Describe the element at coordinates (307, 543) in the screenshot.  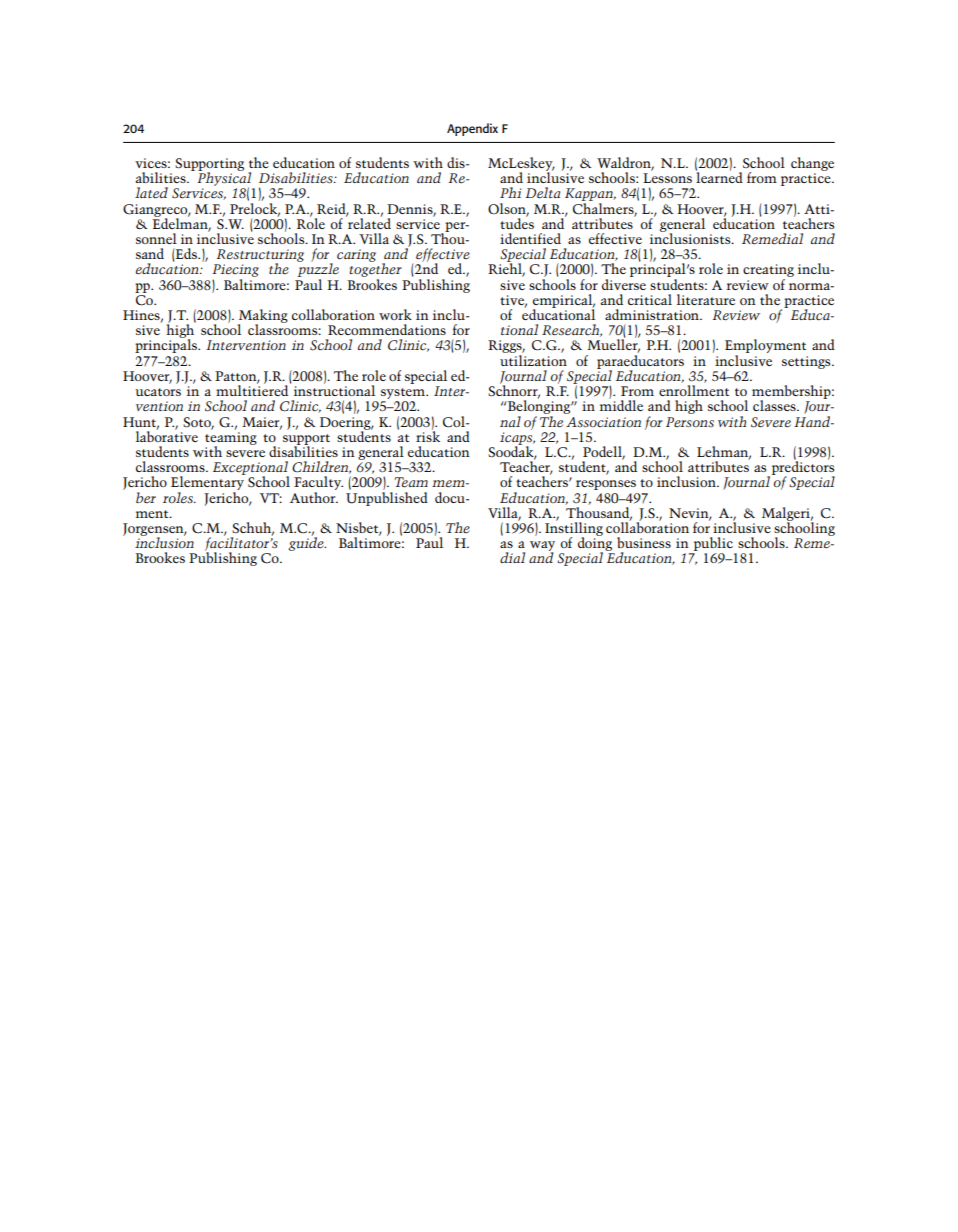
I see `guide` at that location.
